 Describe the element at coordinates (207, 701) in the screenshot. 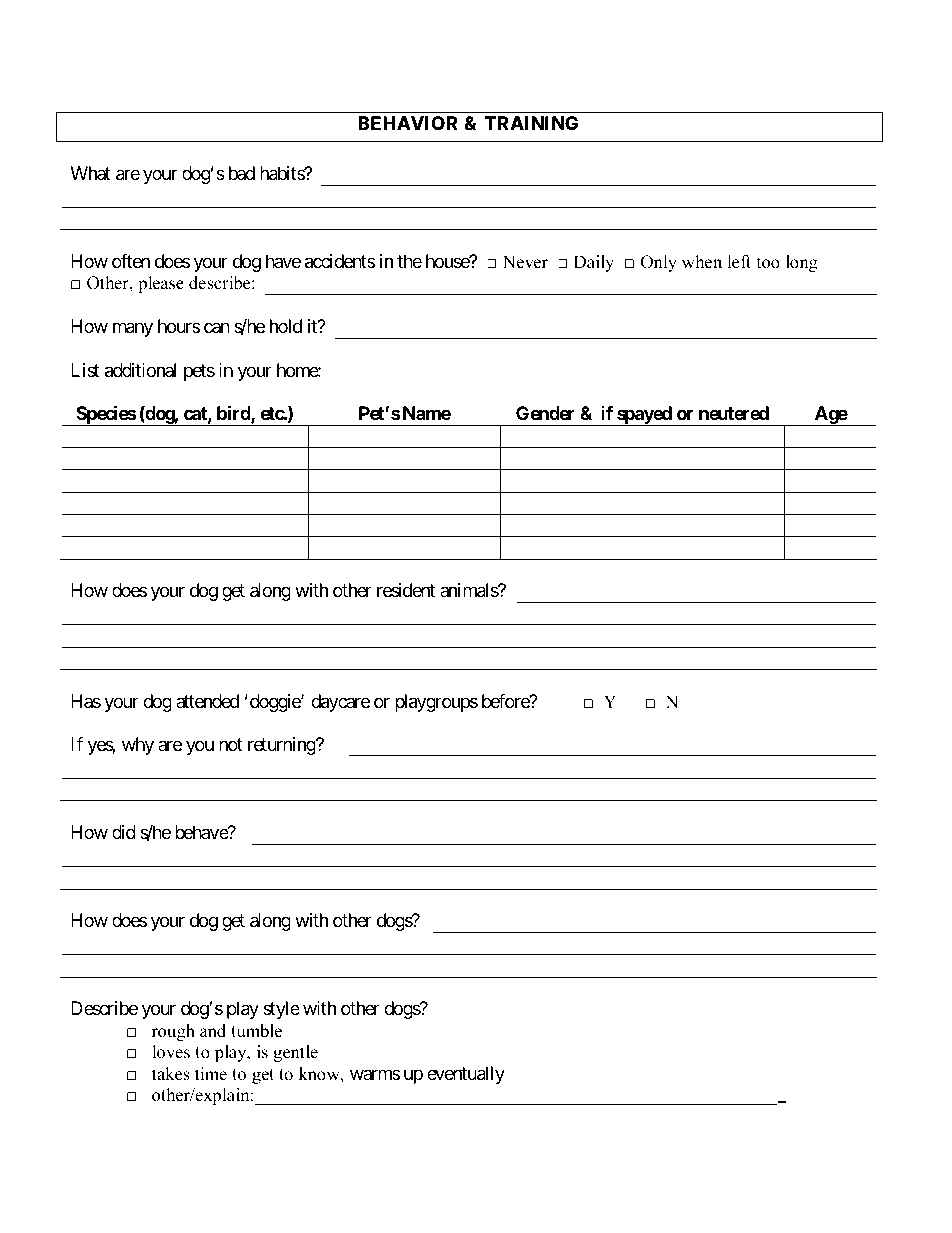

I see `attended` at that location.
